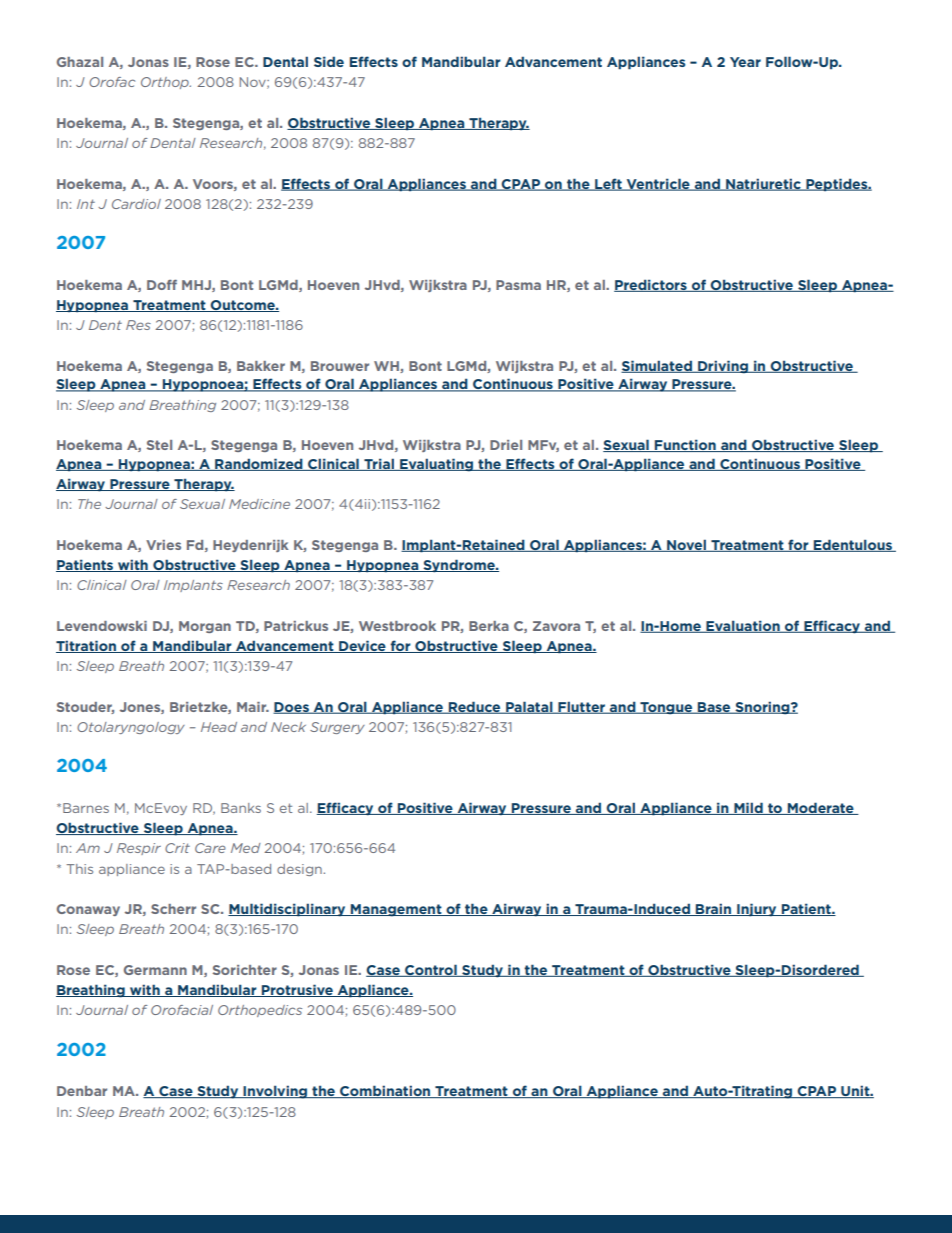 The width and height of the screenshot is (952, 1233). I want to click on Side, so click(329, 61).
